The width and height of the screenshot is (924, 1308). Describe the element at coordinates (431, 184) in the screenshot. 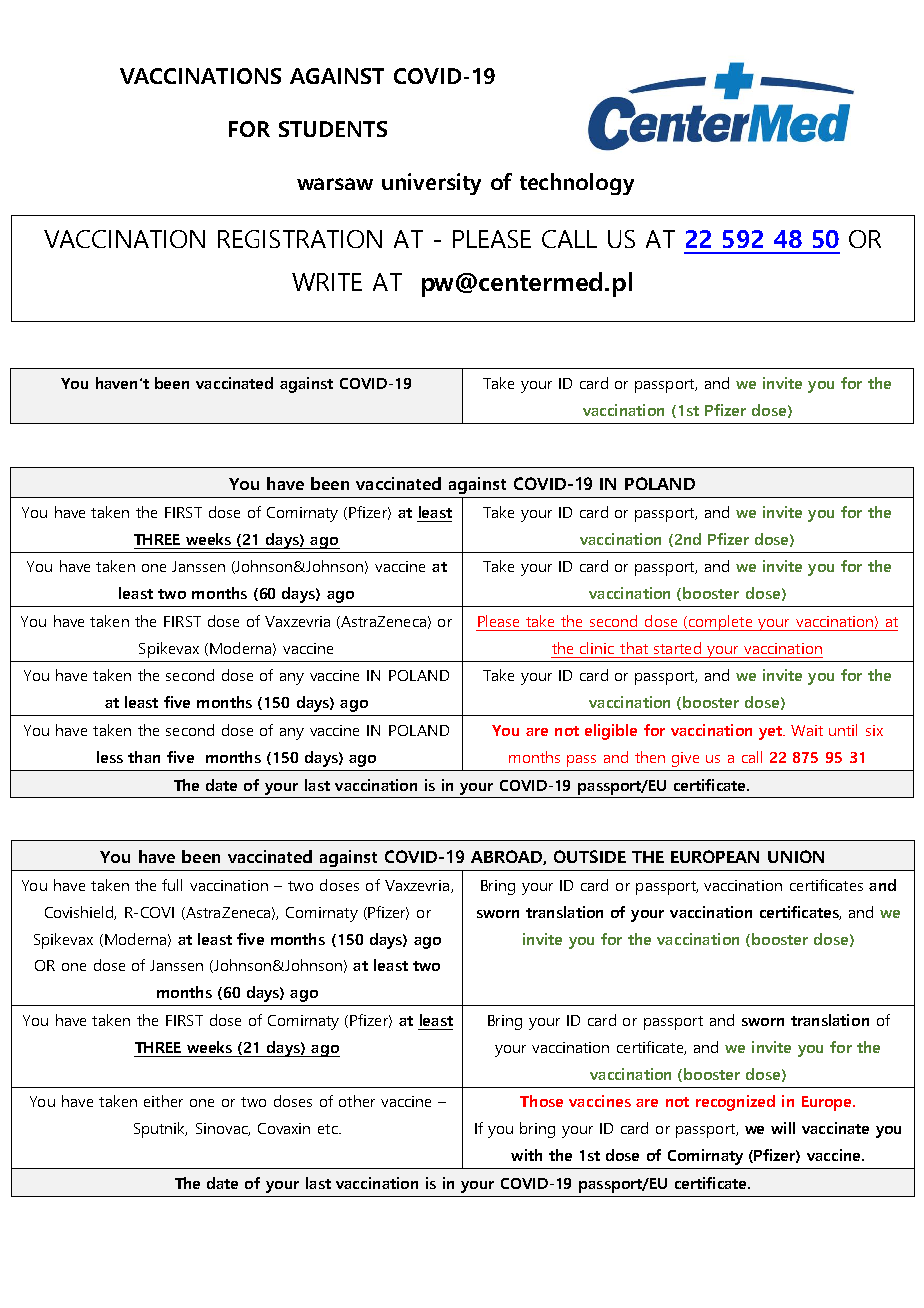

I see `university` at that location.
